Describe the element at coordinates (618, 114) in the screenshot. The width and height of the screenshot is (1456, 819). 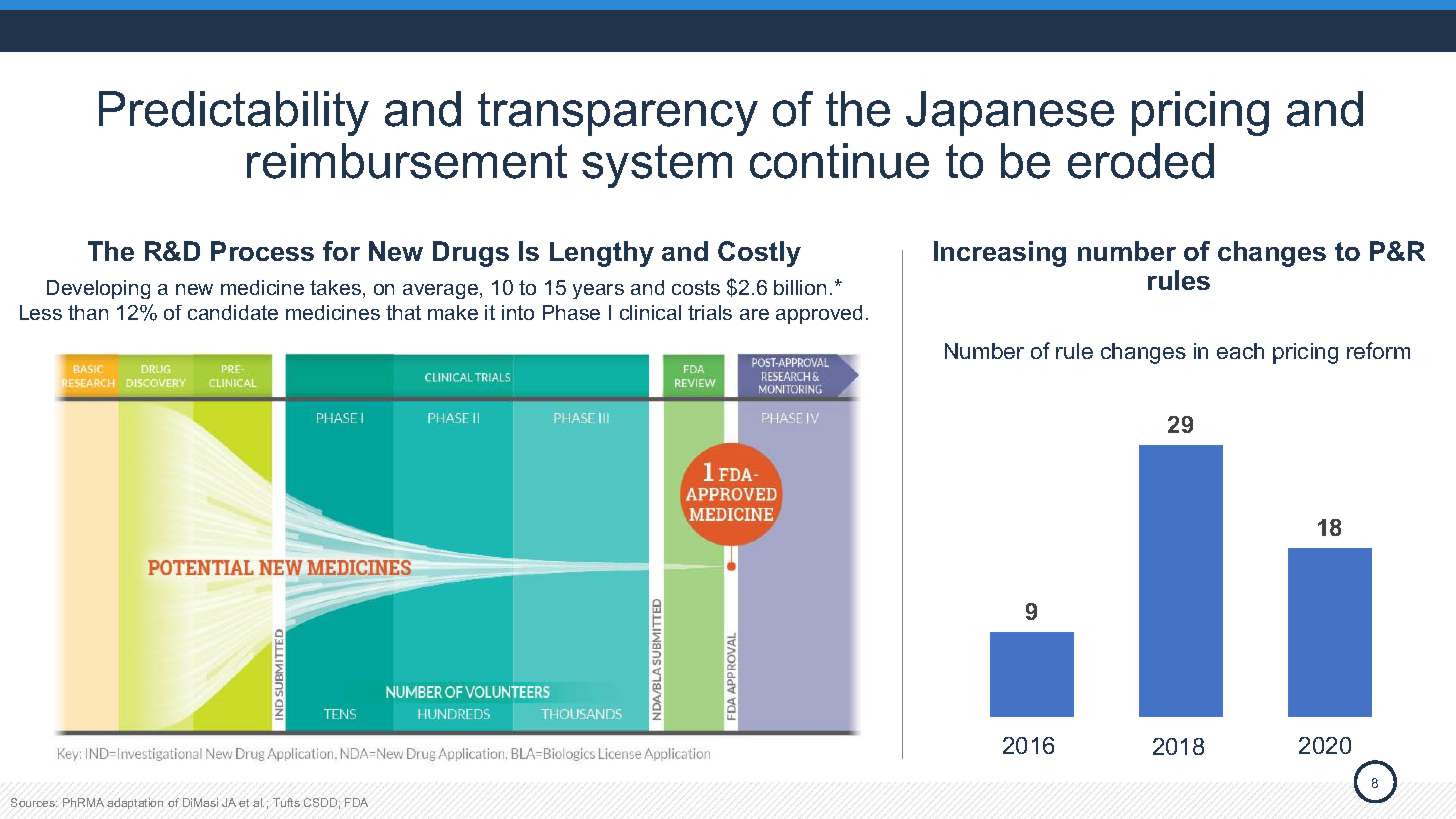
I see `transparency` at that location.
